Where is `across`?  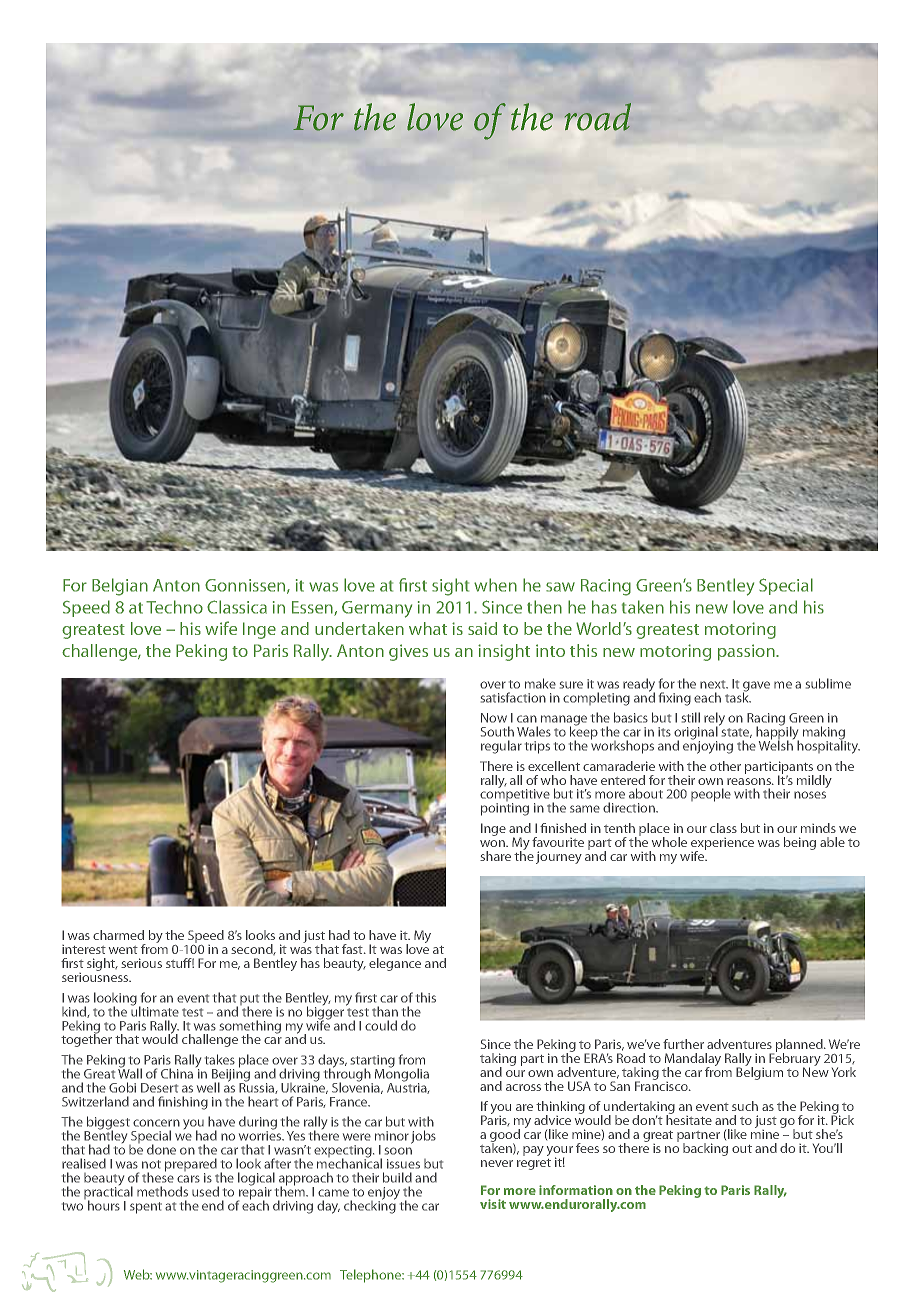 across is located at coordinates (523, 1087).
